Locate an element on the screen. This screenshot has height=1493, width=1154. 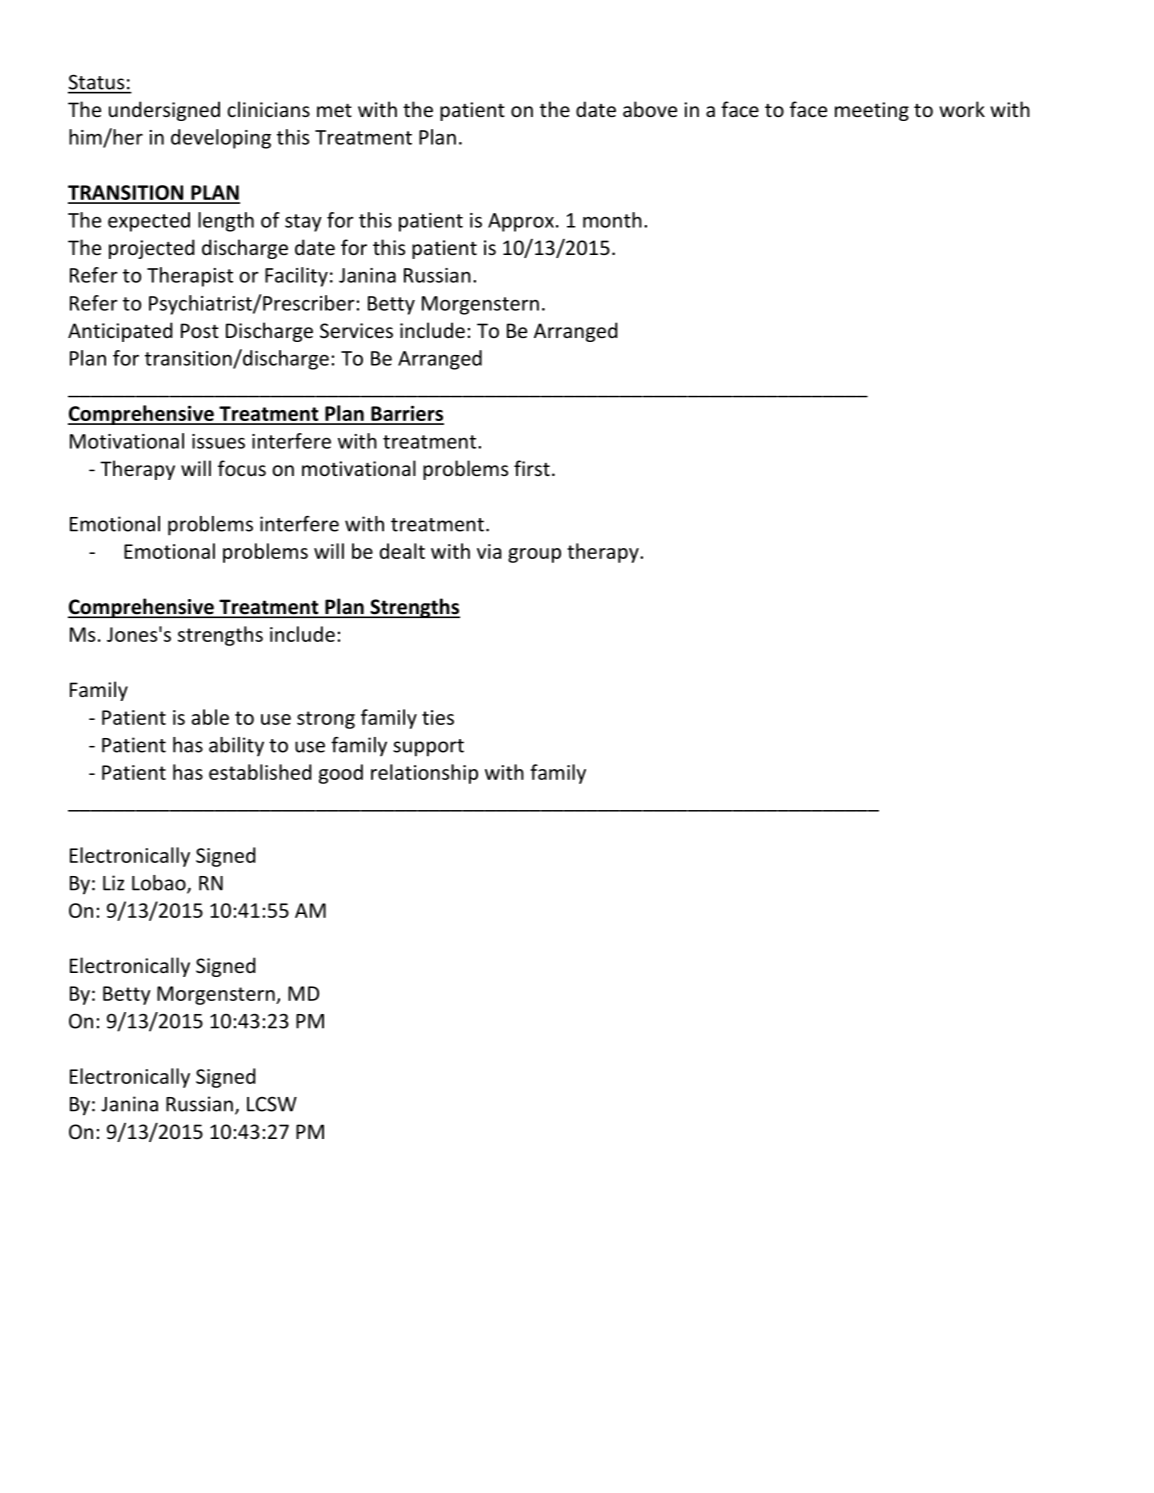
meeting is located at coordinates (872, 111).
